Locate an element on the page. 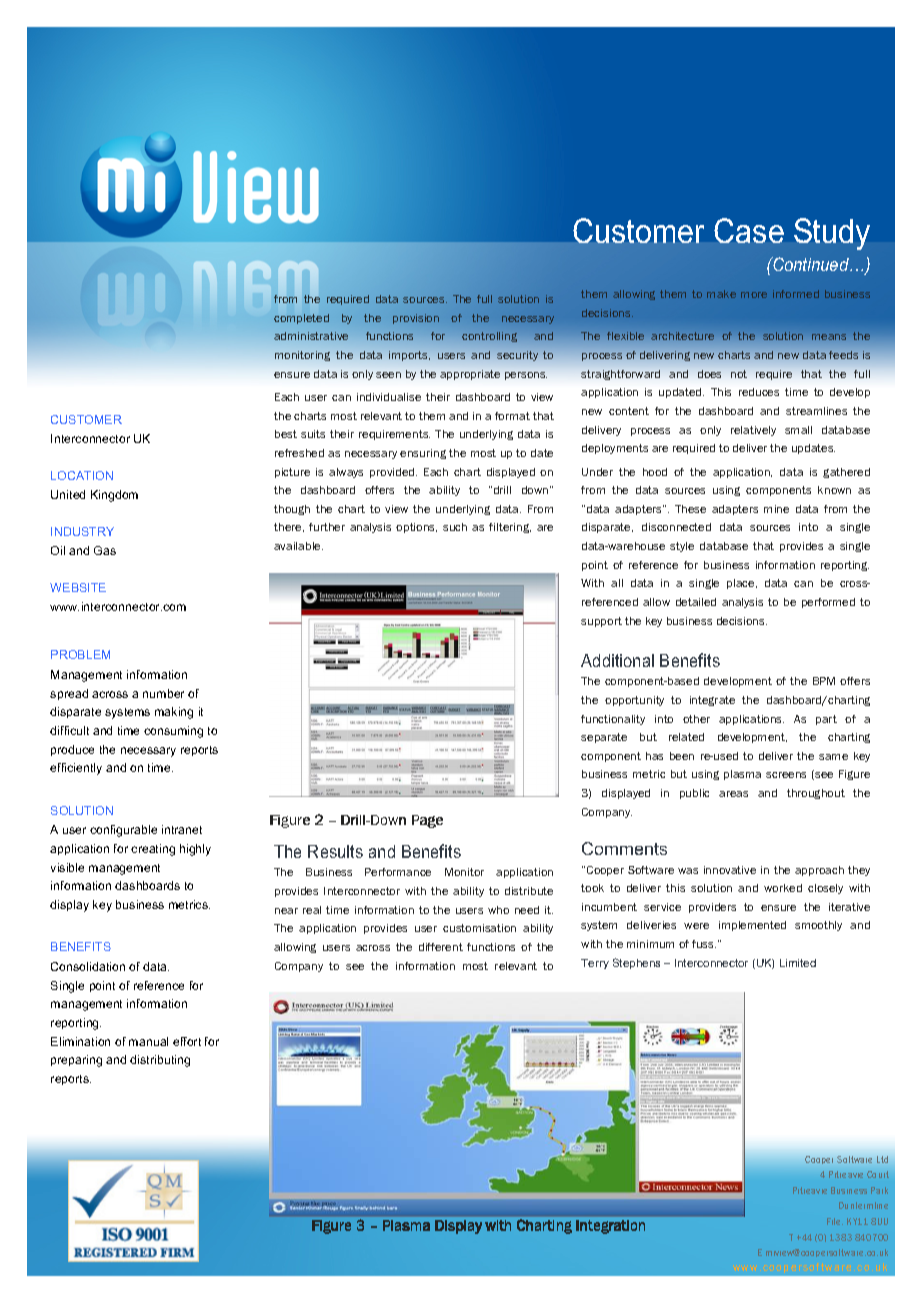  distributing is located at coordinates (160, 1061).
